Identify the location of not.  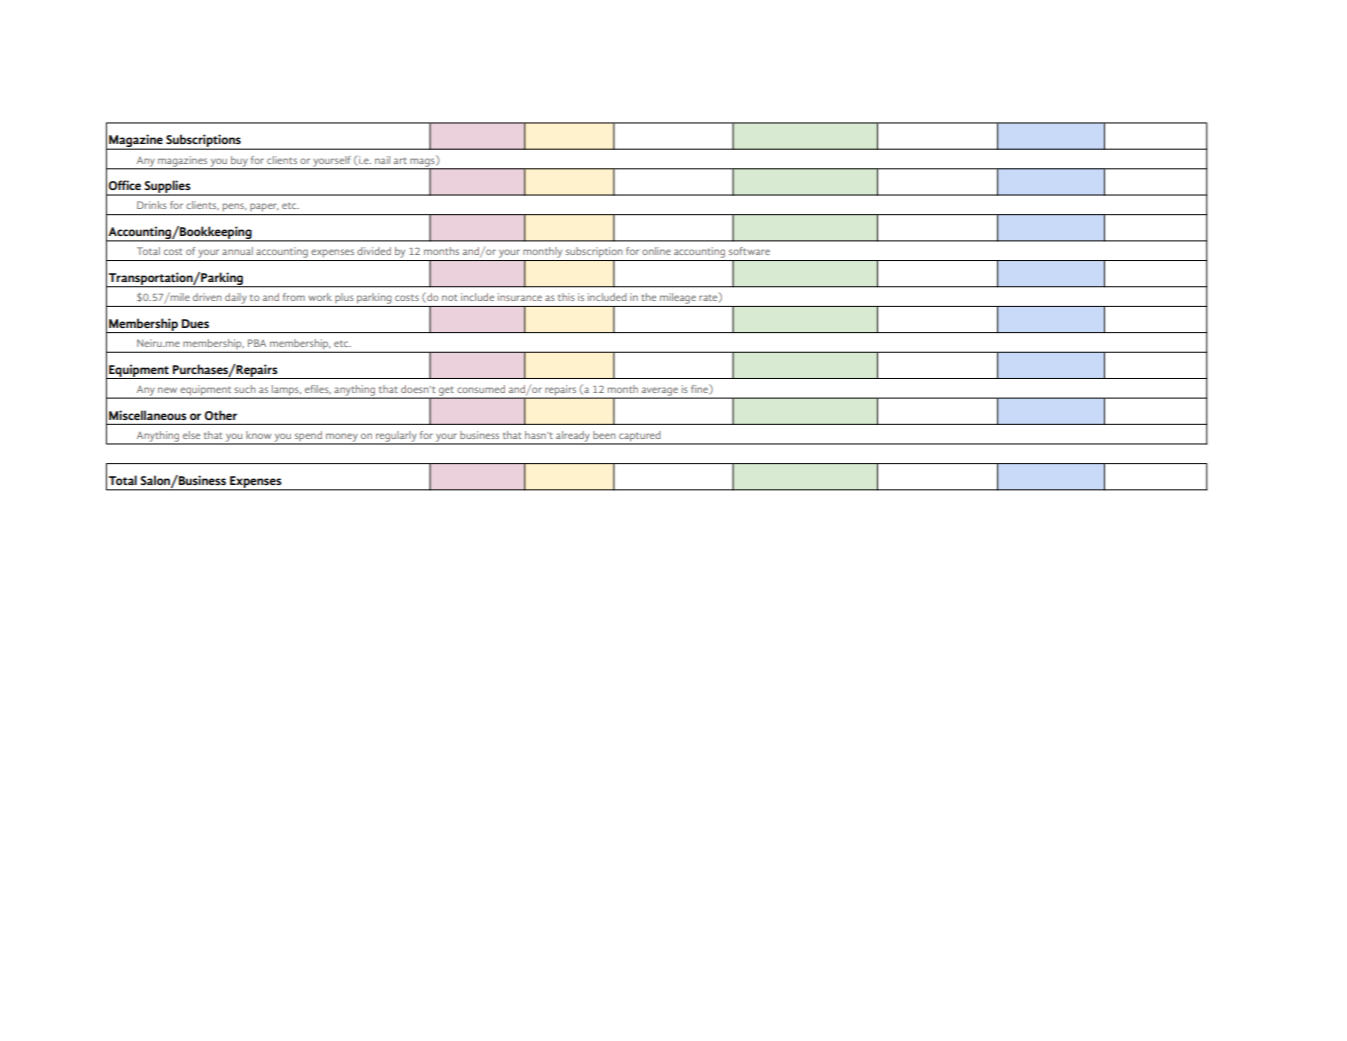
(449, 297).
